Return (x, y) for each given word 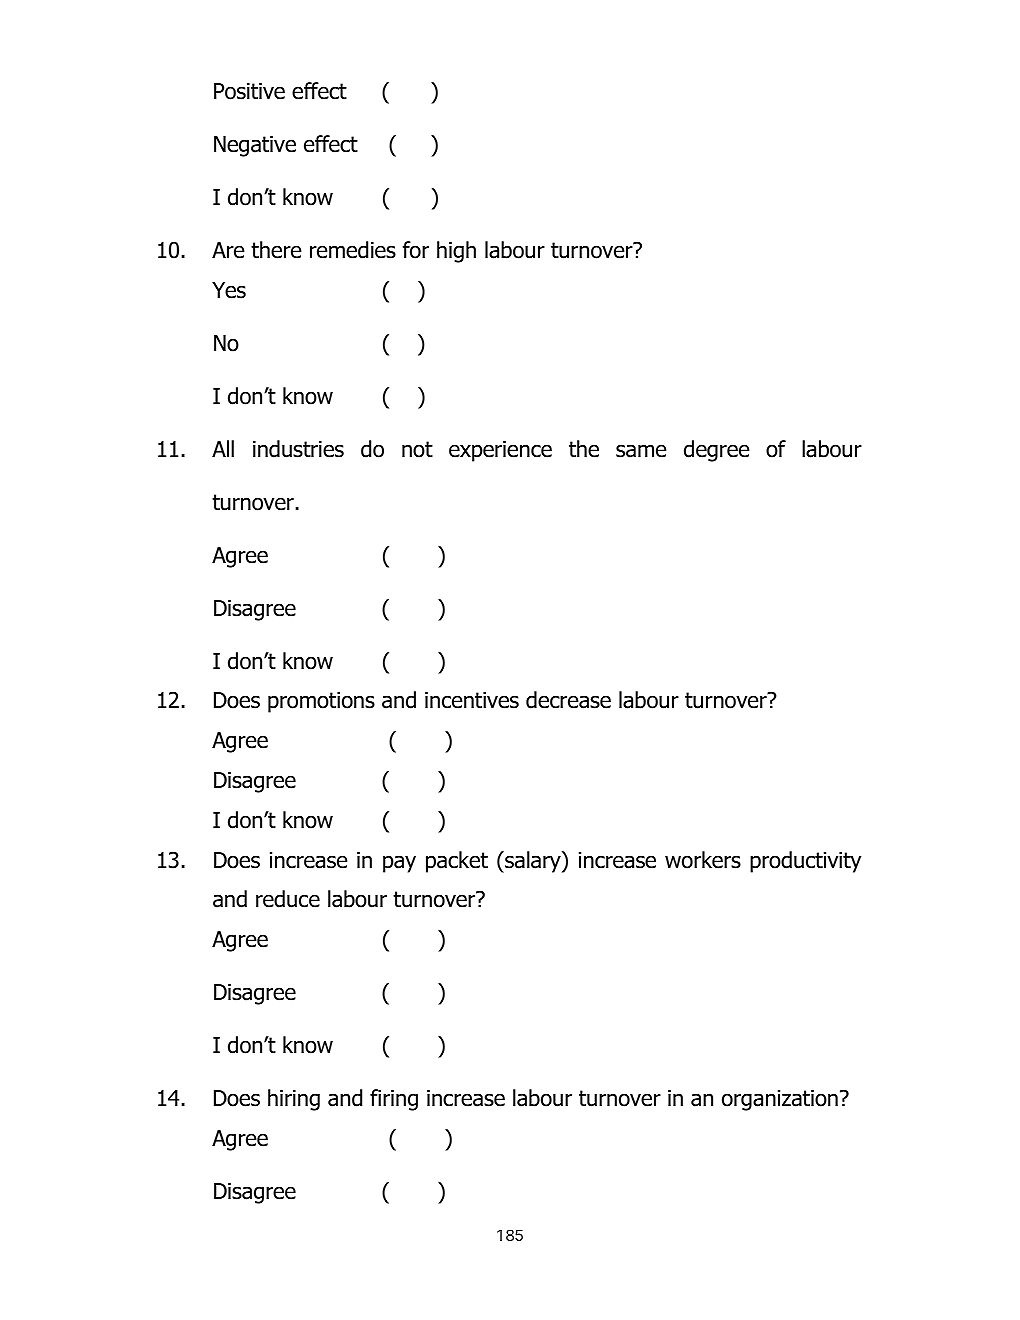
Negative (255, 146)
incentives (472, 700)
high (456, 252)
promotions (321, 702)
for (416, 250)
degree (717, 451)
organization (780, 1100)
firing (394, 1100)
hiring (294, 1100)
